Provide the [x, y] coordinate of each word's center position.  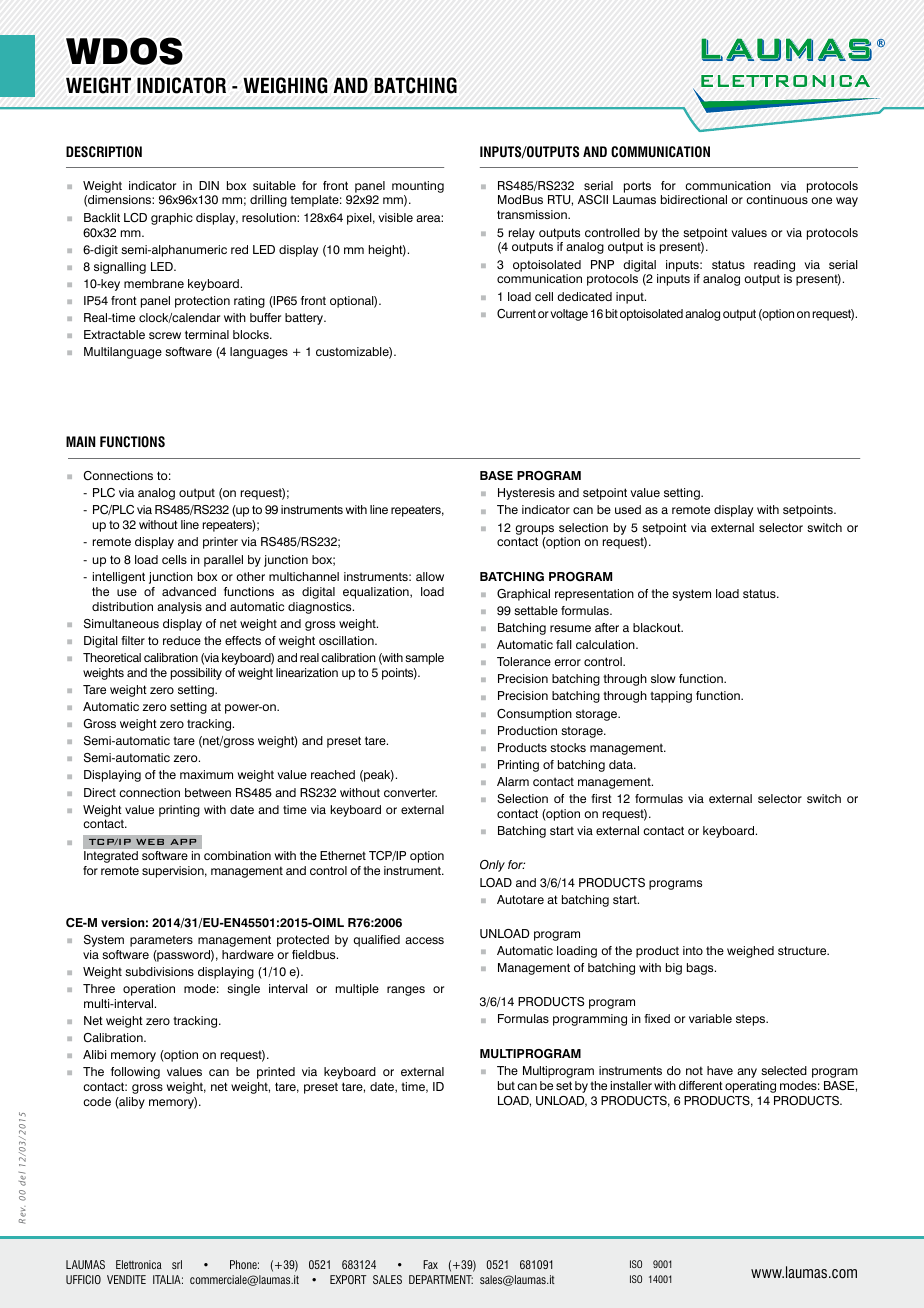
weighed [750, 952]
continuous [777, 199]
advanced [189, 591]
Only [492, 866]
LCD [135, 218]
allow [430, 576]
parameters [161, 941]
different [701, 1085]
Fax [430, 1264]
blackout [658, 627]
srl [177, 1264]
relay [522, 234]
